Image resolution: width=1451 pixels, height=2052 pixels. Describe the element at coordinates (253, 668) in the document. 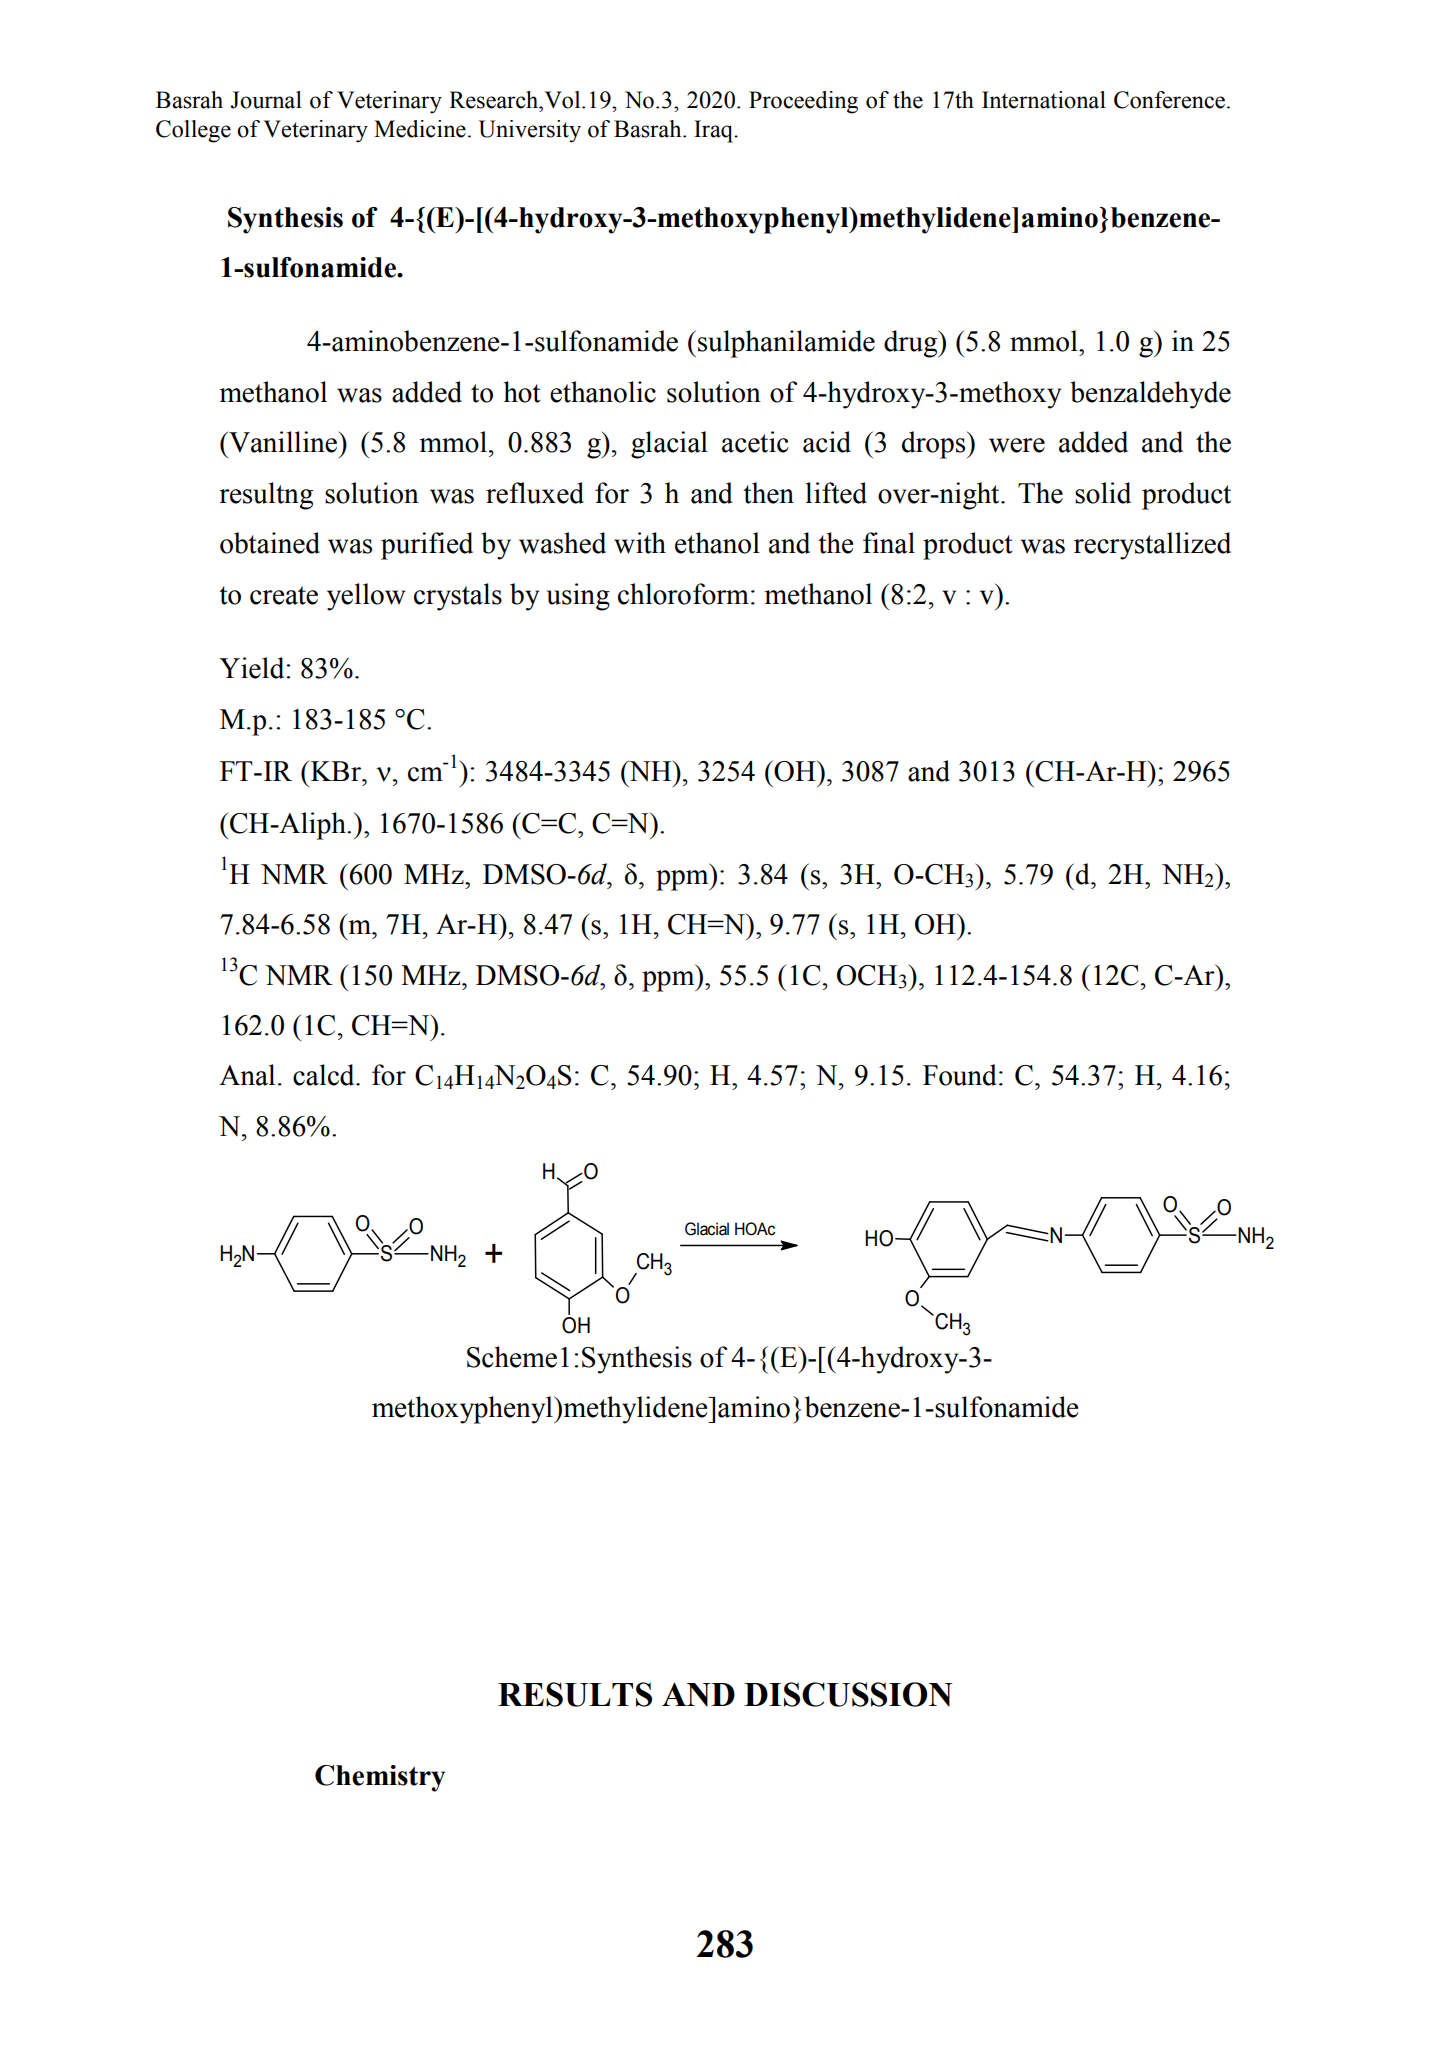

I see `Yield` at that location.
